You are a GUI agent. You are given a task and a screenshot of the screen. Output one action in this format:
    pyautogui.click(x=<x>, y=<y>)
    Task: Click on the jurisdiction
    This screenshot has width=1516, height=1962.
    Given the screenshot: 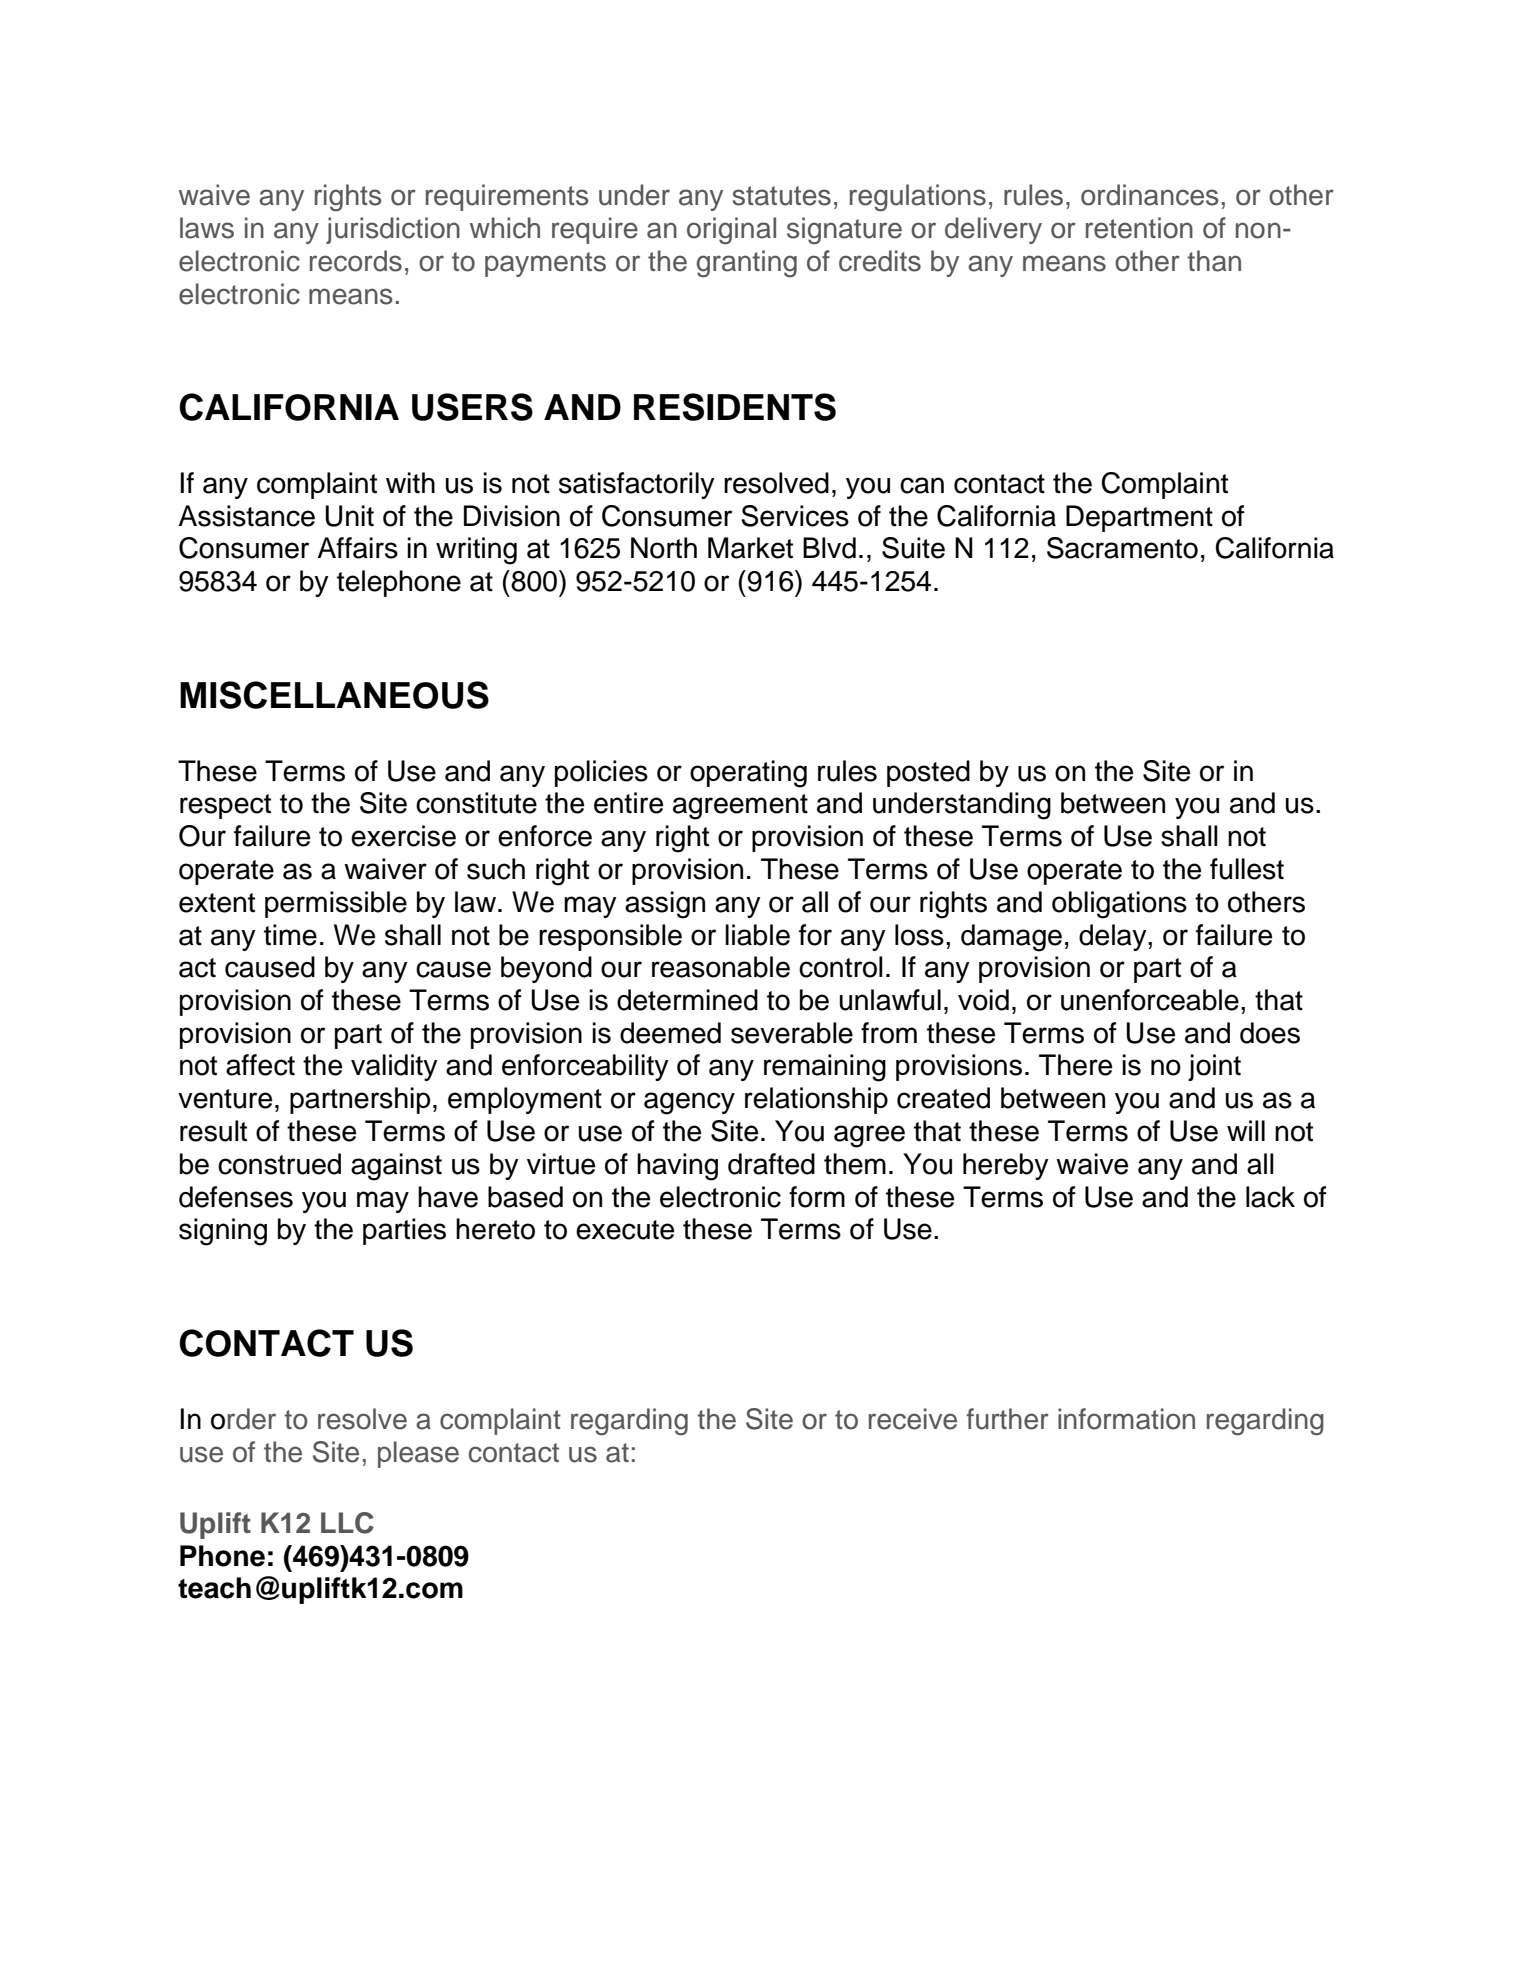 What is the action you would take?
    pyautogui.click(x=393, y=230)
